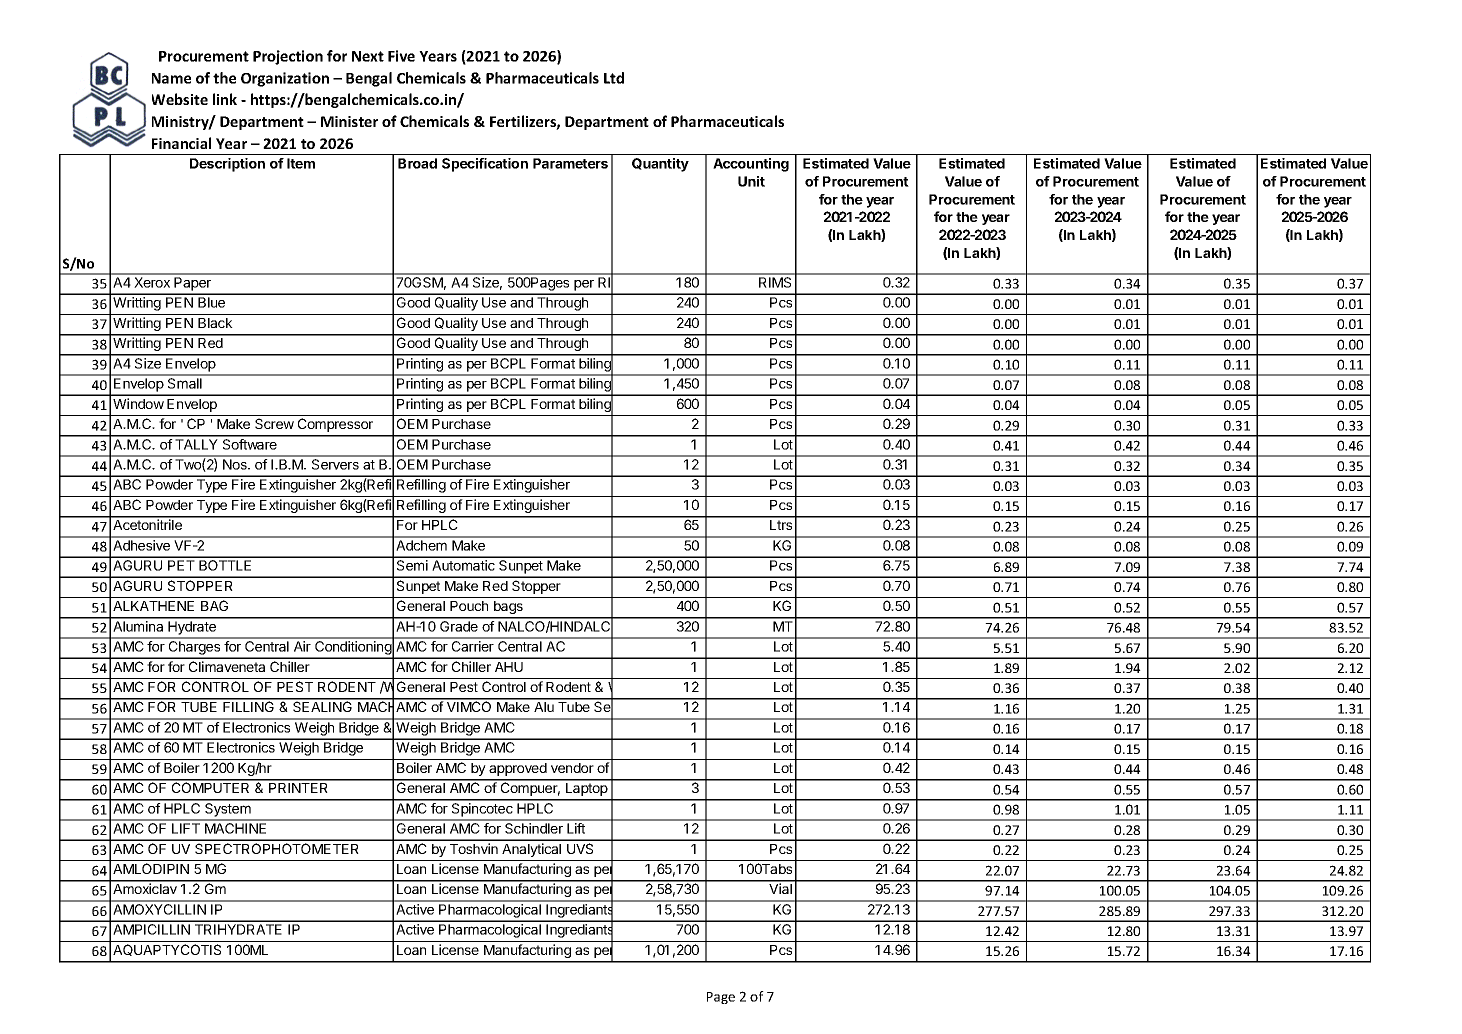 This screenshot has width=1462, height=1034. I want to click on AHU, so click(509, 667).
